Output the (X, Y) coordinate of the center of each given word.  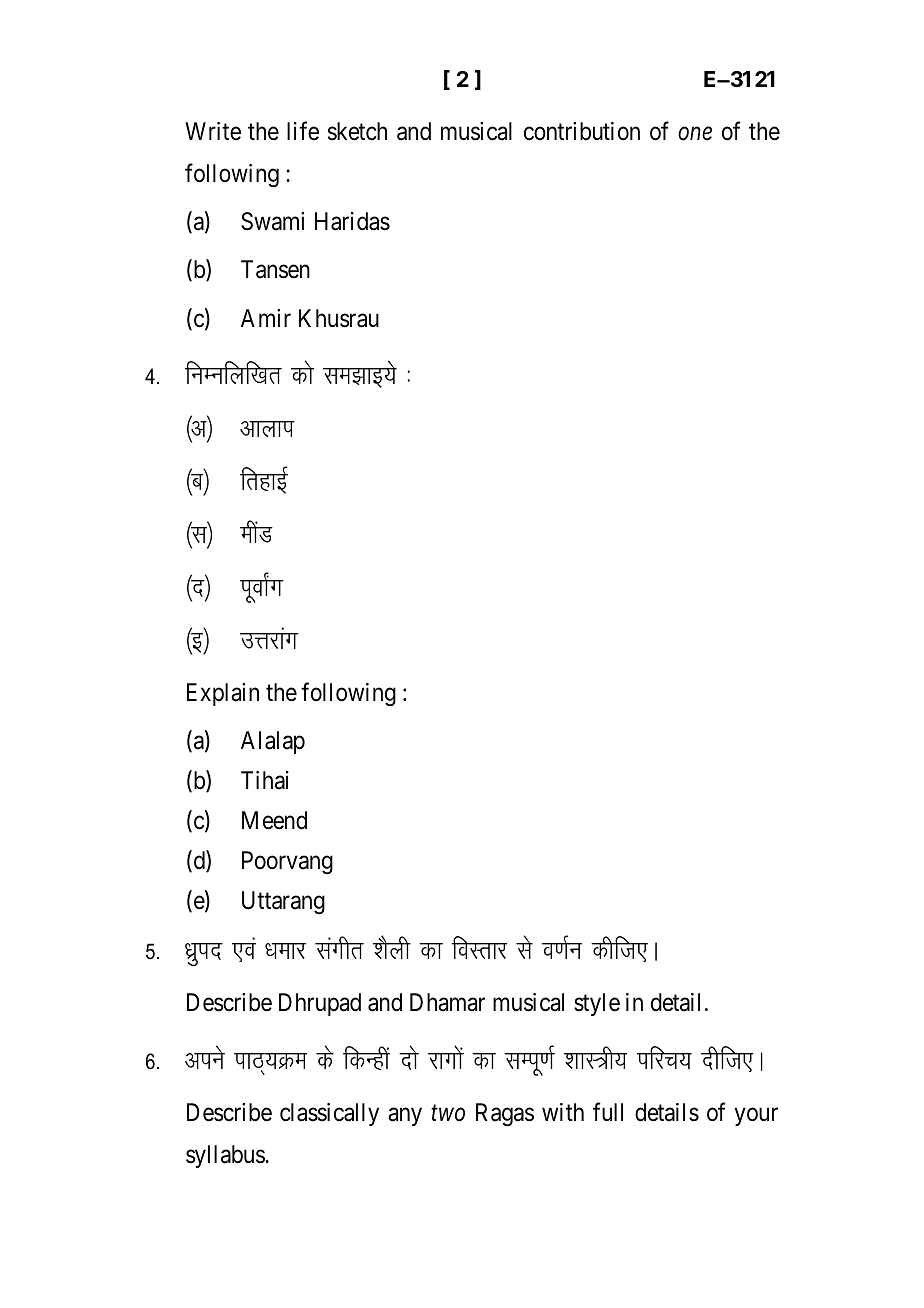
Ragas (505, 1115)
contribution (582, 131)
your (756, 1117)
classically (329, 1114)
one (695, 134)
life (303, 131)
